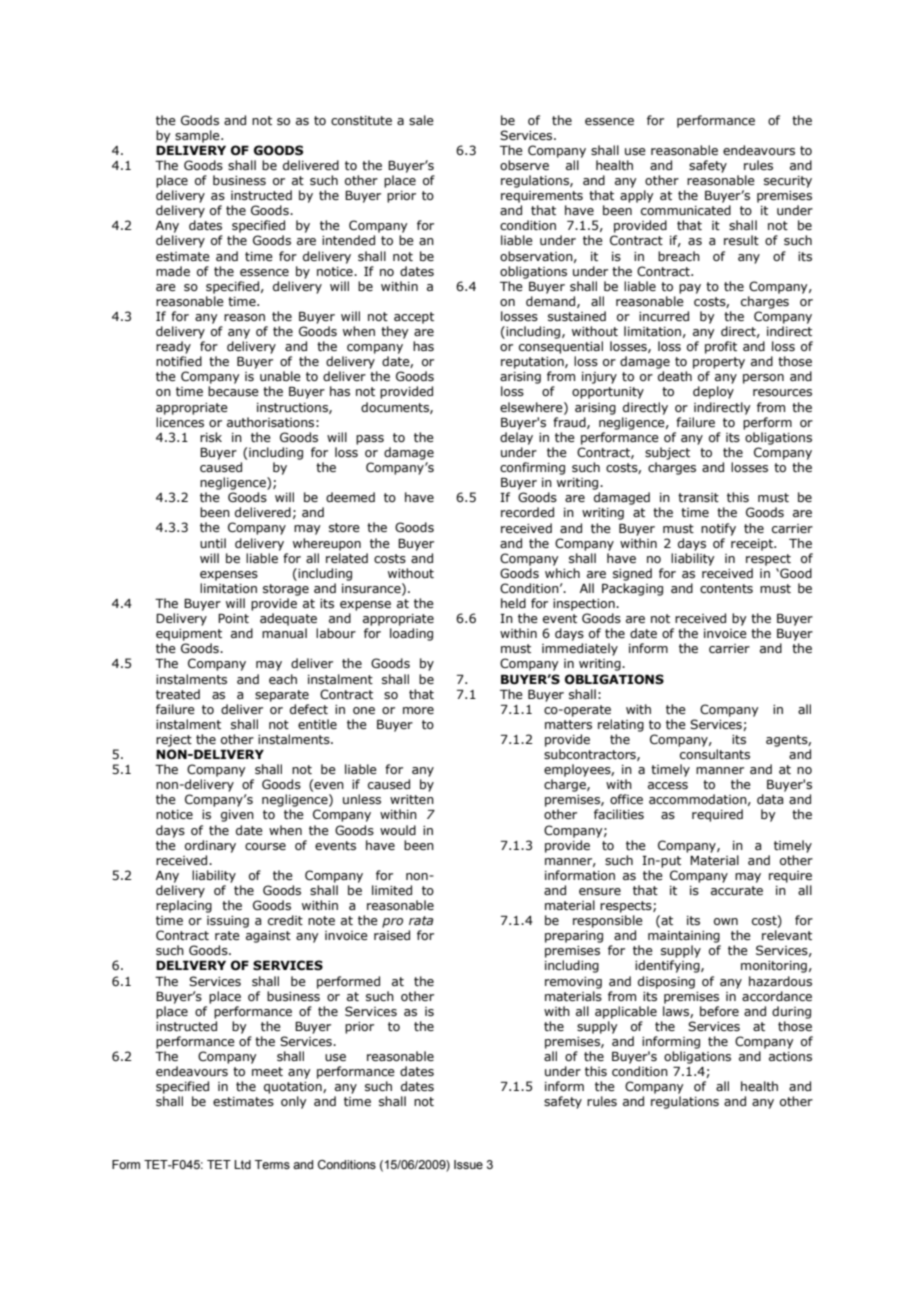 Image resolution: width=924 pixels, height=1308 pixels. Describe the element at coordinates (242, 1164) in the image. I see `Ltd` at that location.
